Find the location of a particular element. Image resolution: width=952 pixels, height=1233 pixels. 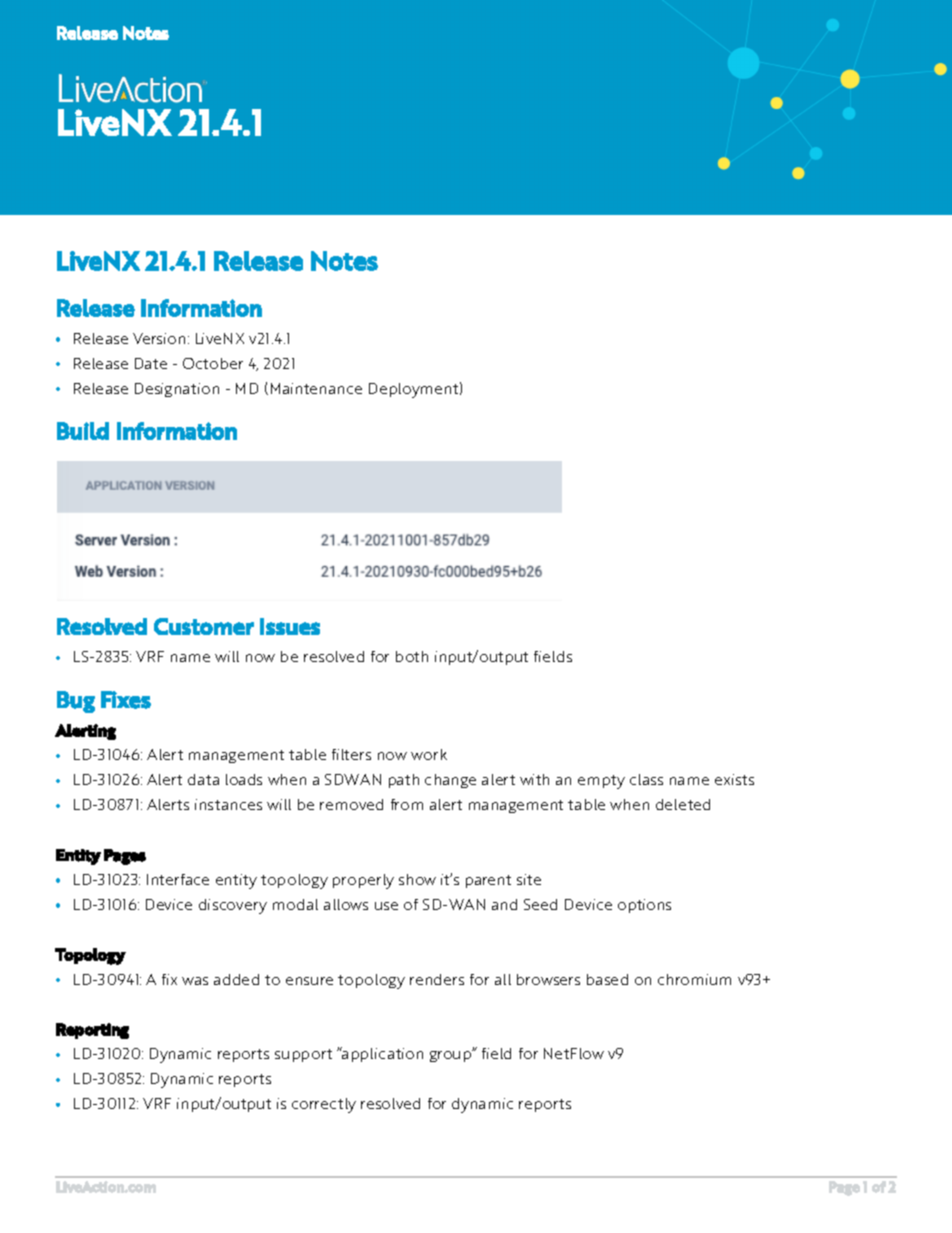

chromium is located at coordinates (694, 979).
